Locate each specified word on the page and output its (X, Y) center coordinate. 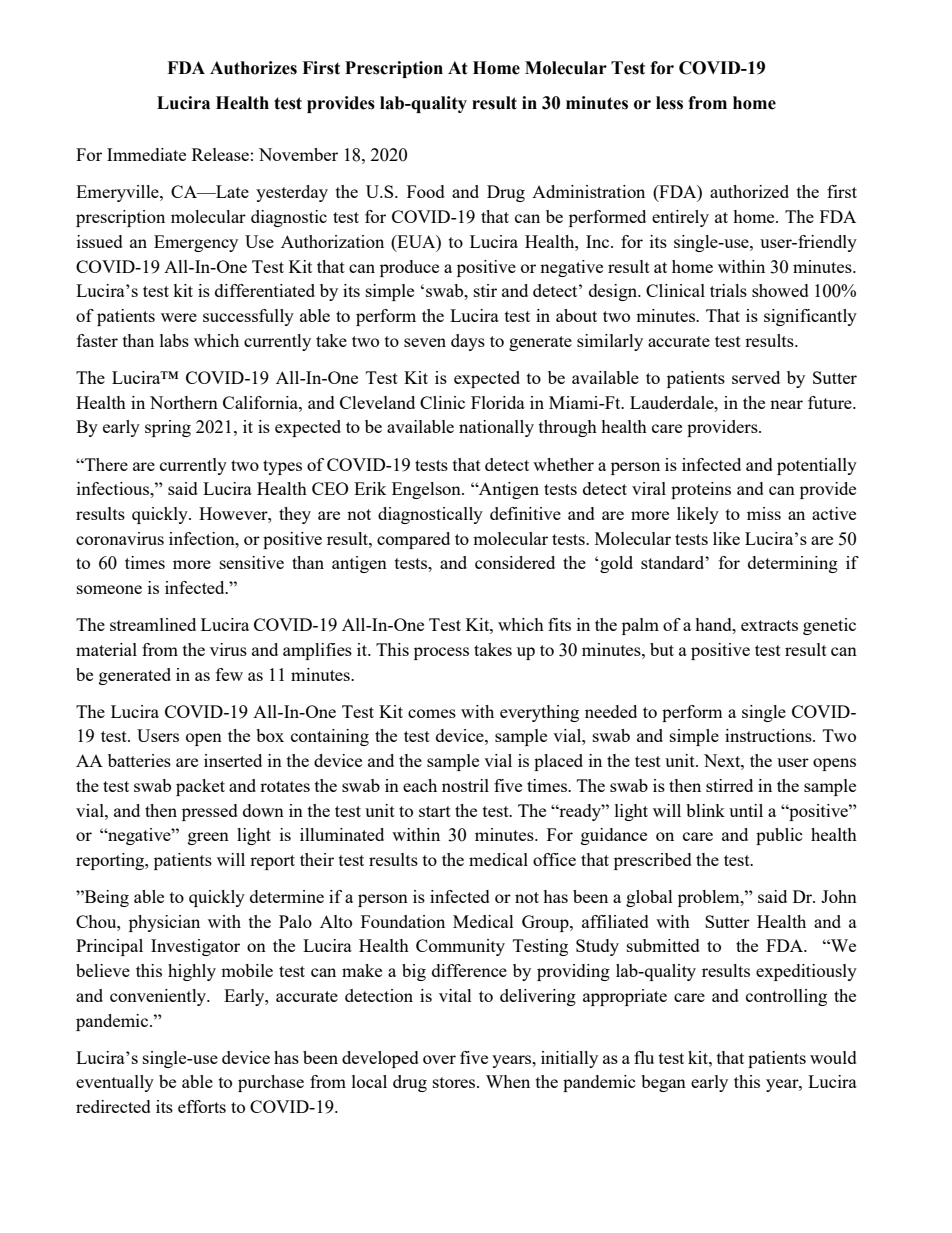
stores (455, 1082)
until (746, 810)
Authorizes (253, 68)
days (468, 342)
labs (174, 340)
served (756, 377)
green (208, 838)
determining (793, 564)
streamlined (153, 624)
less (669, 103)
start (435, 811)
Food (426, 191)
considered (515, 562)
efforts (202, 1106)
